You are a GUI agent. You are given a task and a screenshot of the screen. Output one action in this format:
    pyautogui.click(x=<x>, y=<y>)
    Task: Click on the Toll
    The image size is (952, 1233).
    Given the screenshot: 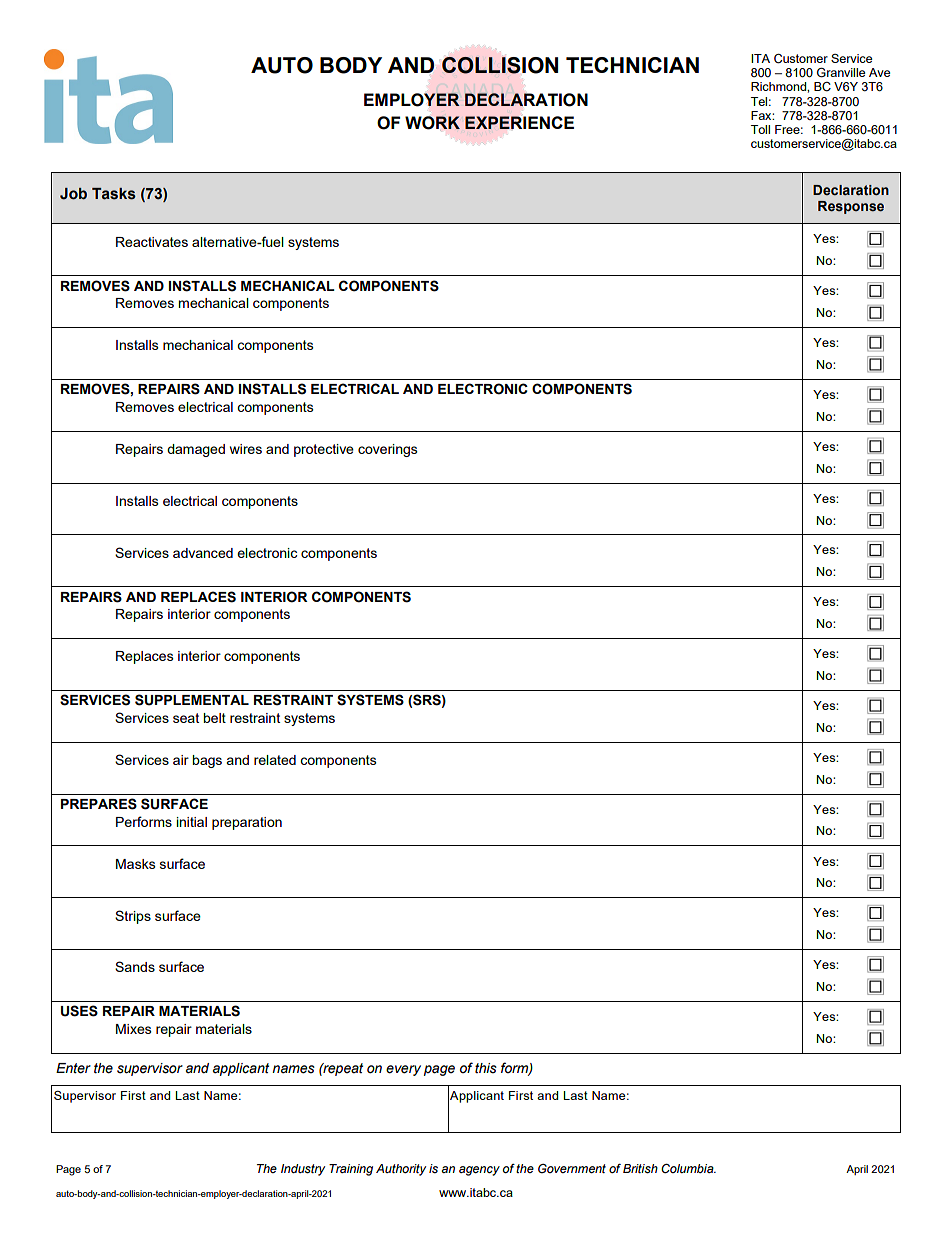 What is the action you would take?
    pyautogui.click(x=760, y=129)
